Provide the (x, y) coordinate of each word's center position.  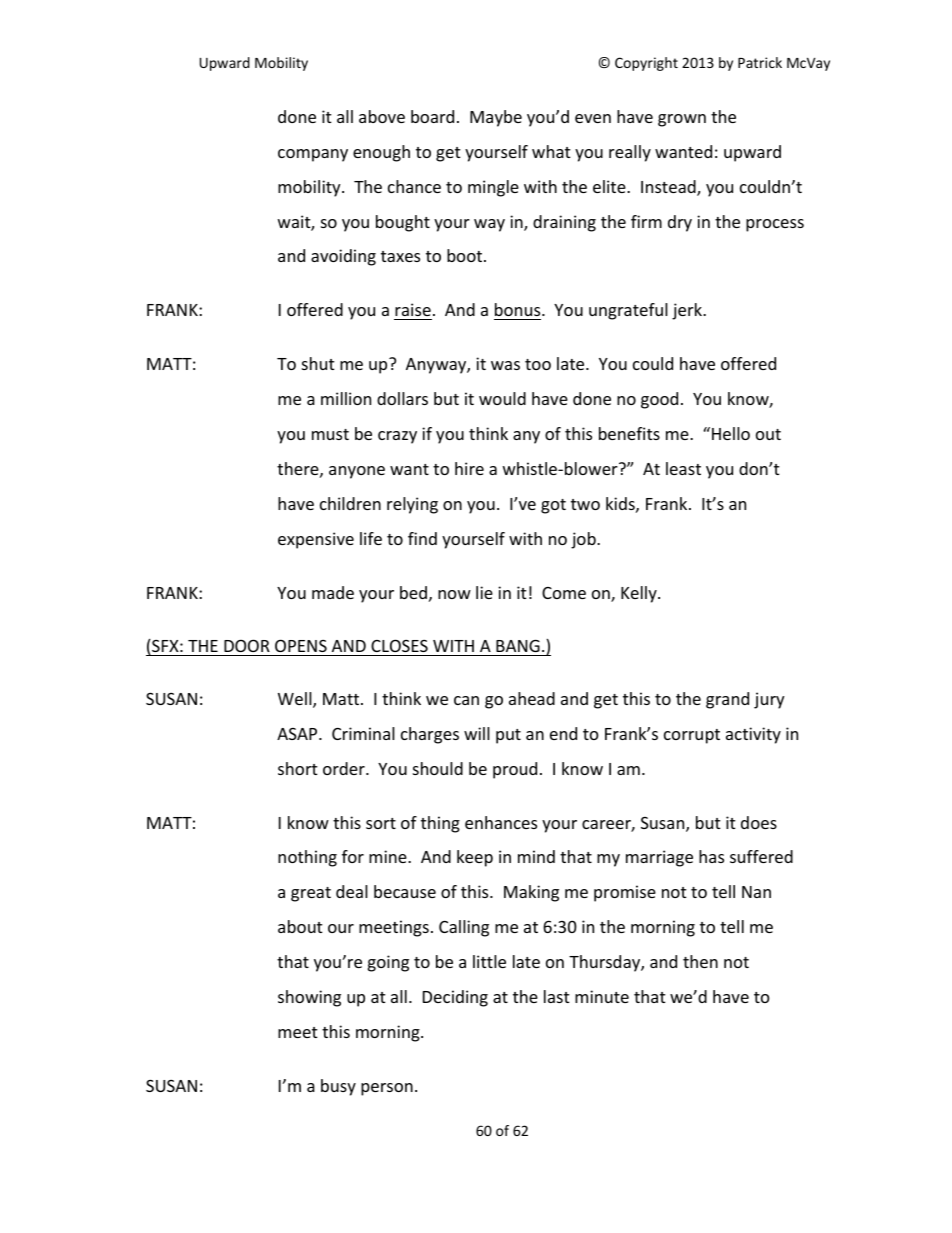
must (330, 434)
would (502, 398)
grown (682, 120)
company (313, 155)
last (557, 996)
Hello (731, 433)
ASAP (298, 734)
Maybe (496, 118)
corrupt (692, 736)
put (508, 736)
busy (338, 1087)
